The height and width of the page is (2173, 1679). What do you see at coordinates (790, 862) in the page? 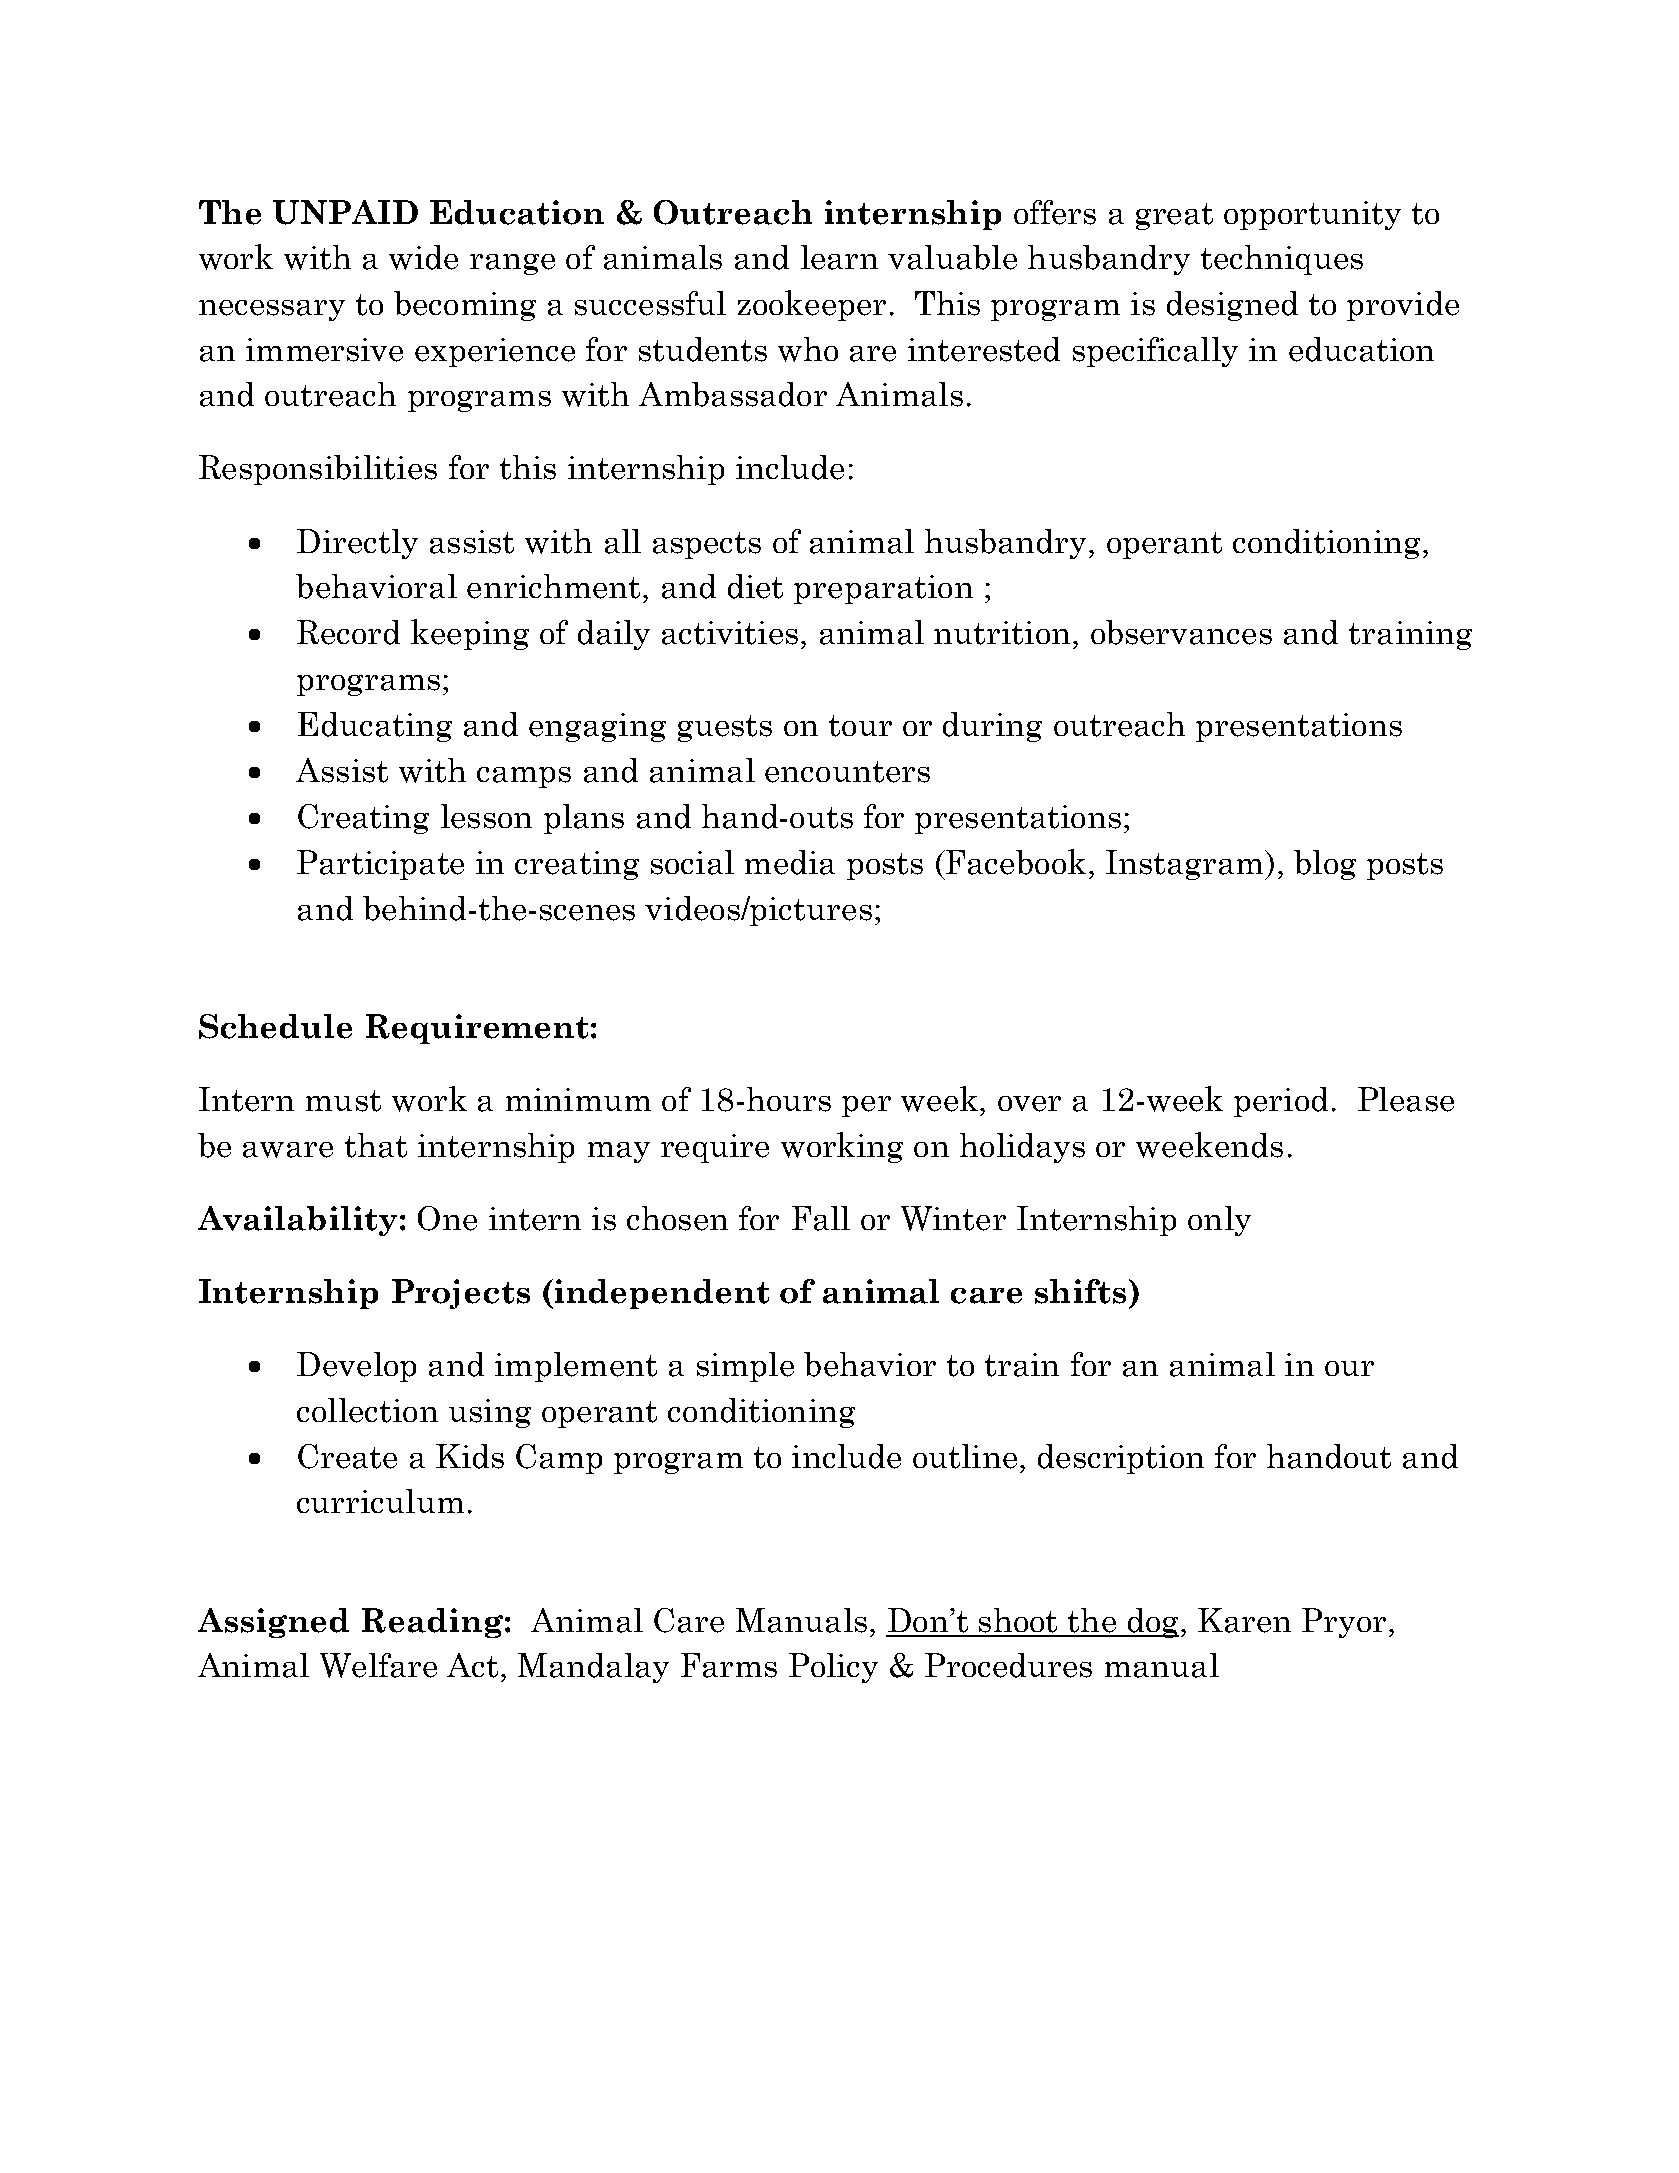
I see `media` at bounding box center [790, 862].
